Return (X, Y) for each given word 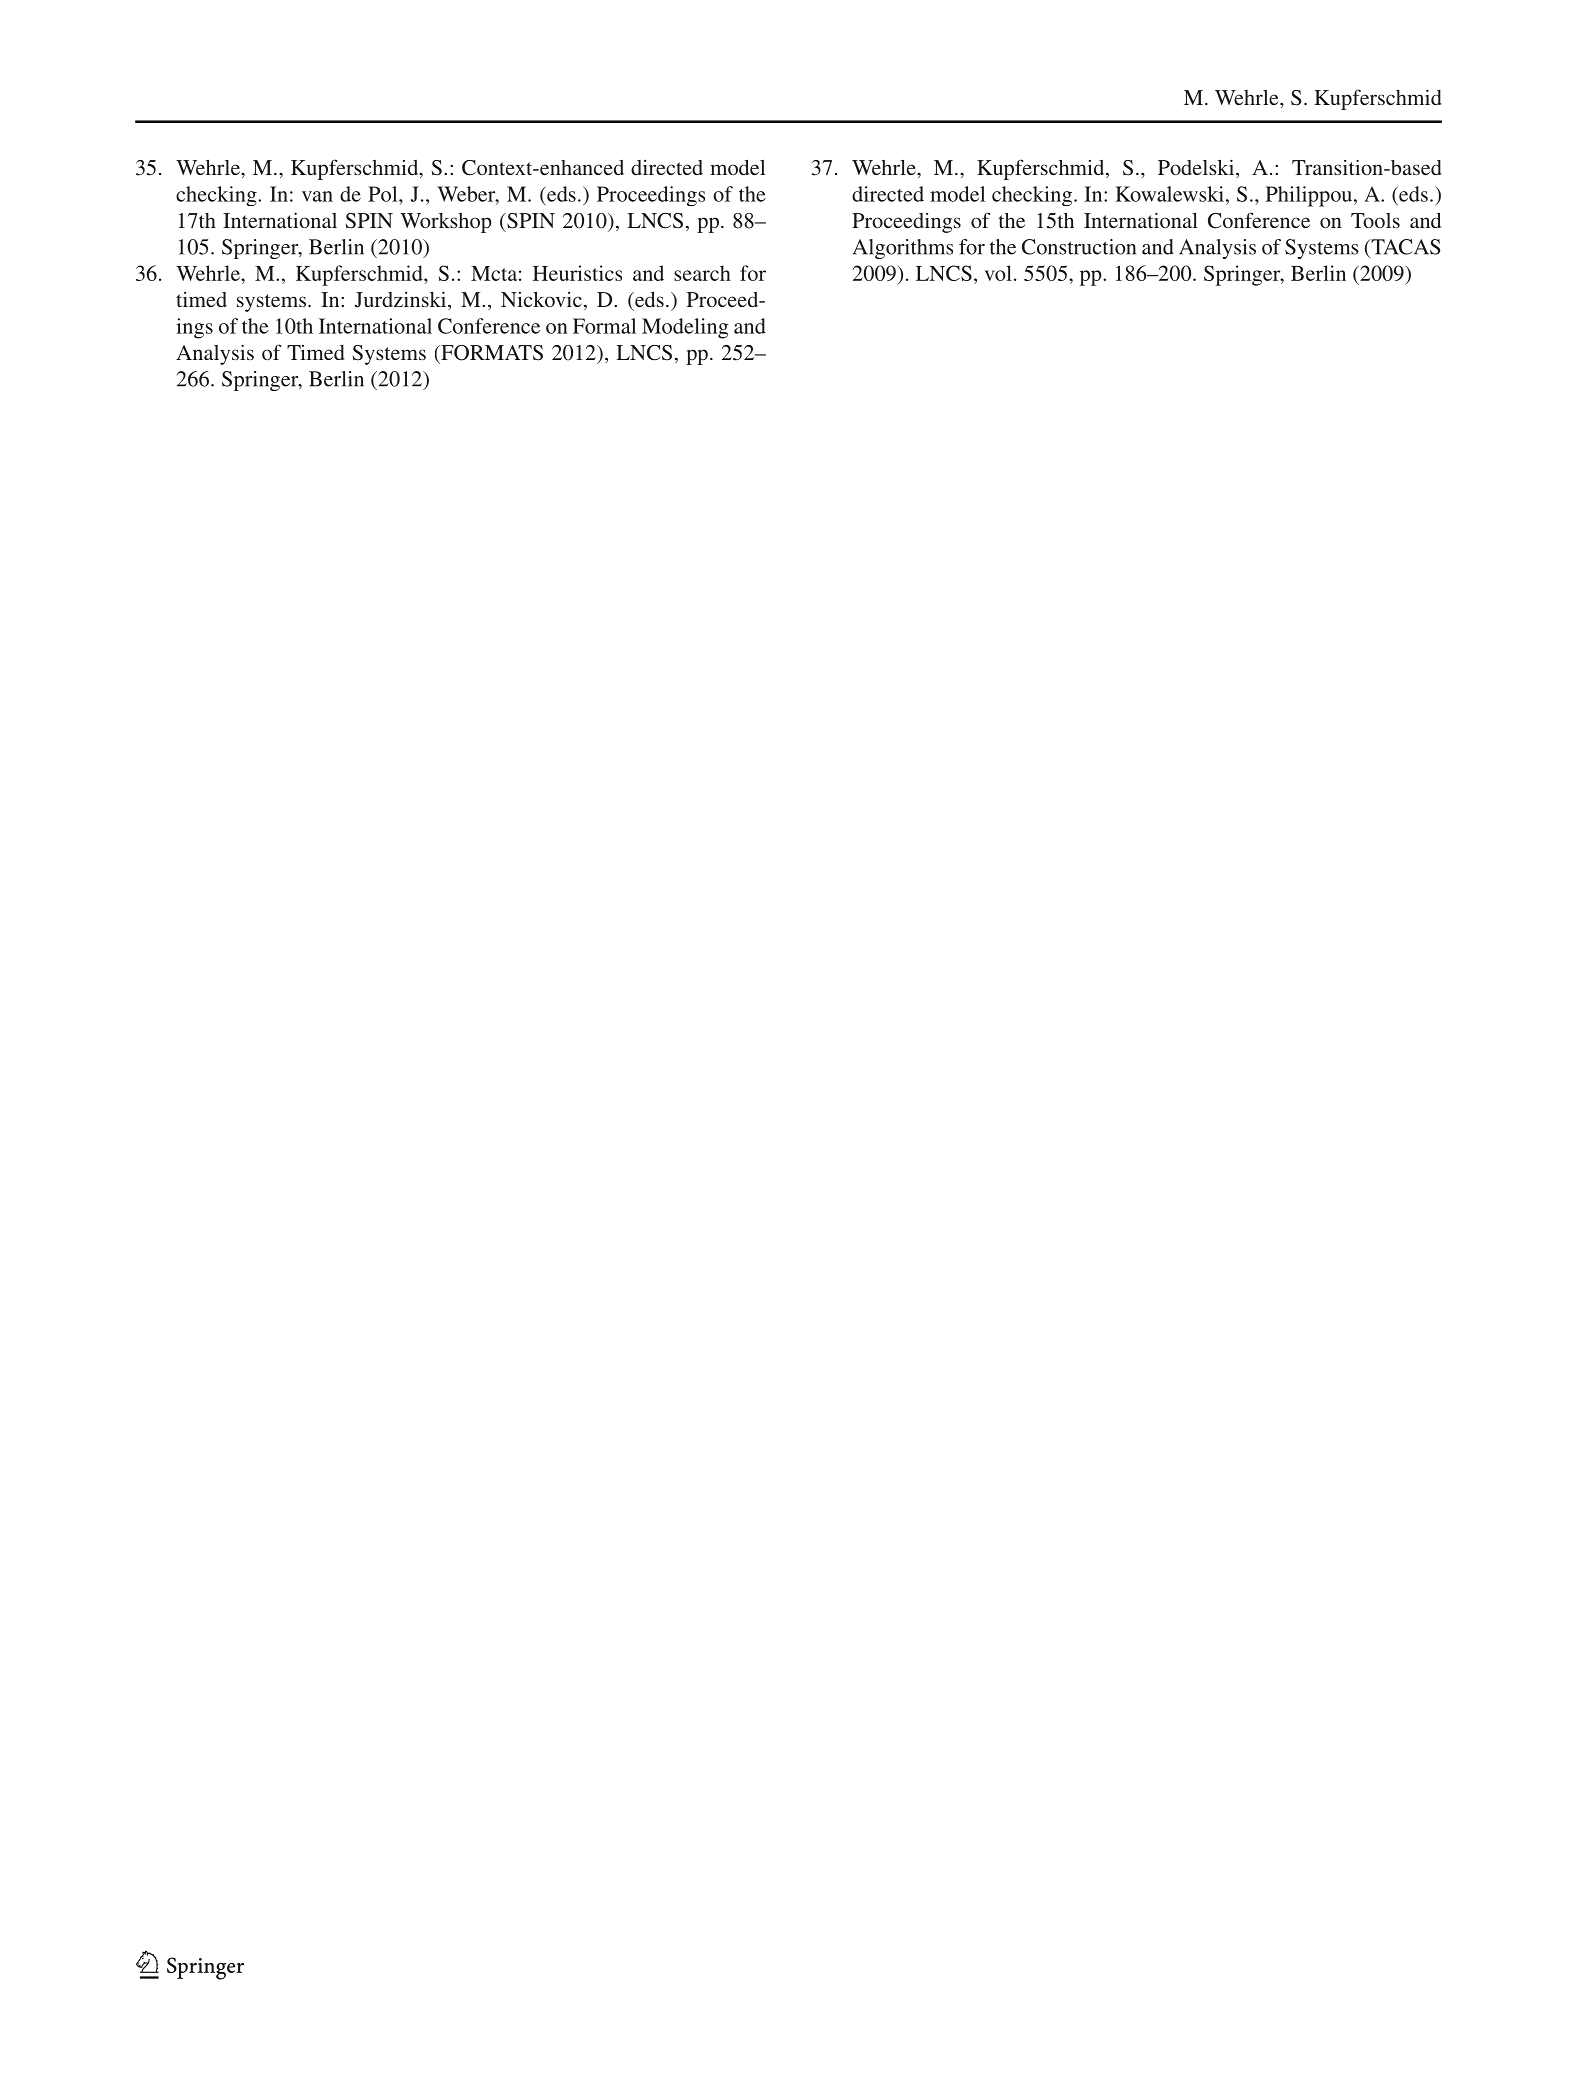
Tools (1375, 220)
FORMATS (491, 353)
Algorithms (903, 249)
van (317, 196)
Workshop (446, 223)
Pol (384, 194)
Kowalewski (1171, 194)
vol (998, 273)
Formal (604, 326)
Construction (1079, 247)
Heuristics (577, 273)
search (702, 273)
